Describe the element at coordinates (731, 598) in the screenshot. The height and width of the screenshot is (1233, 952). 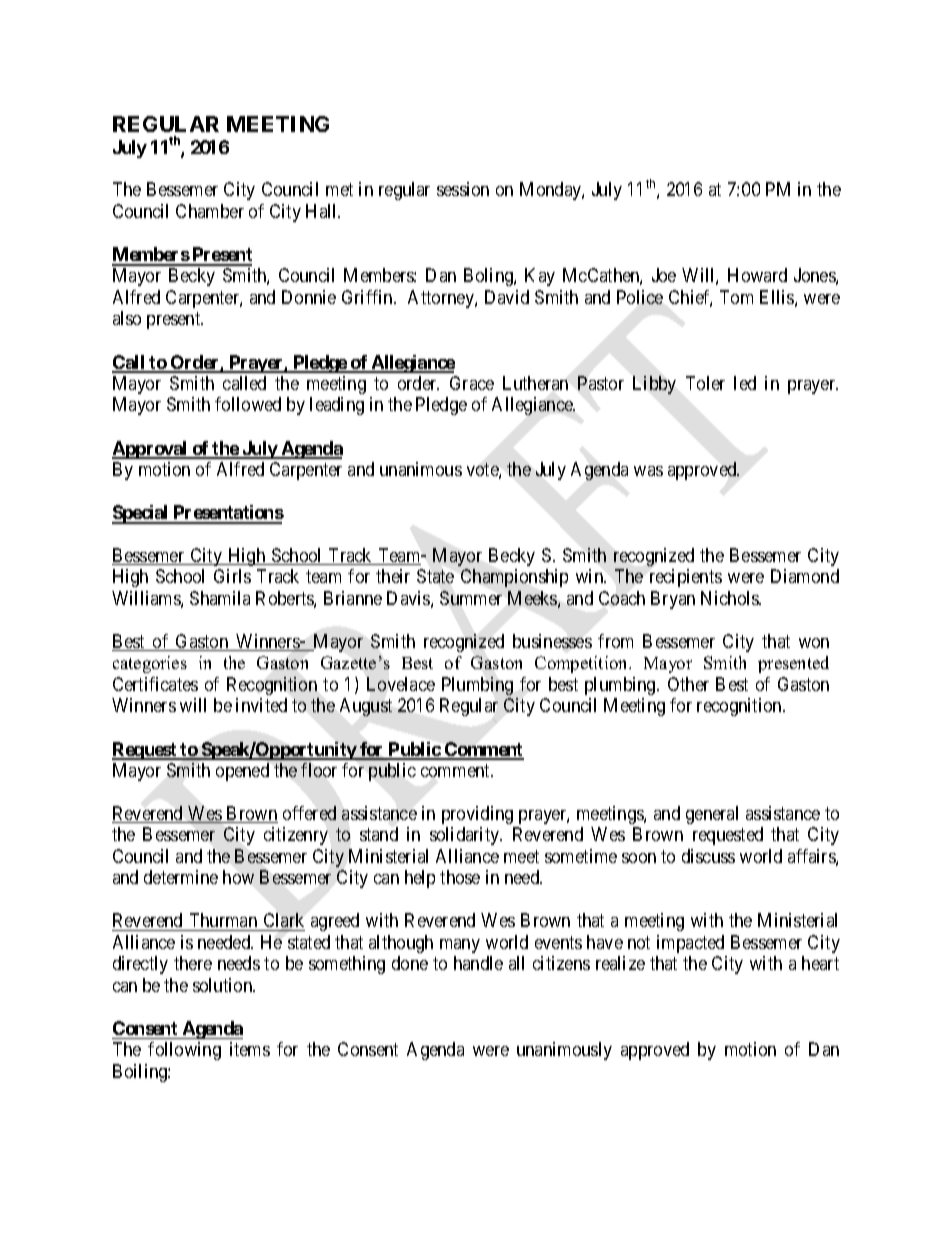
I see `Nichols` at that location.
